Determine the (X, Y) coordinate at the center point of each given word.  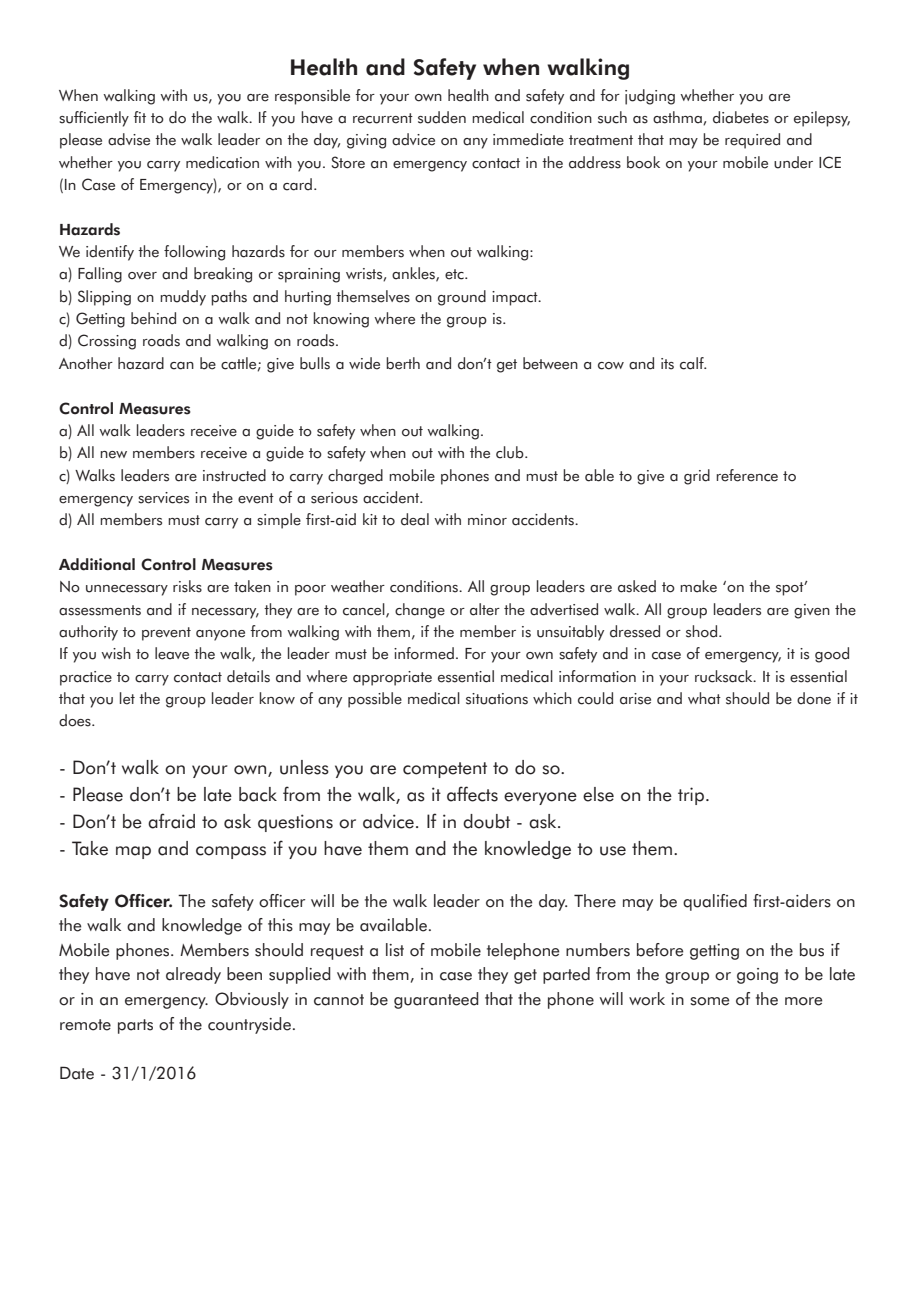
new (113, 455)
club (511, 452)
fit (139, 117)
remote (85, 1025)
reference (747, 475)
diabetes (741, 117)
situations (497, 699)
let (127, 698)
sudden (442, 117)
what (704, 698)
